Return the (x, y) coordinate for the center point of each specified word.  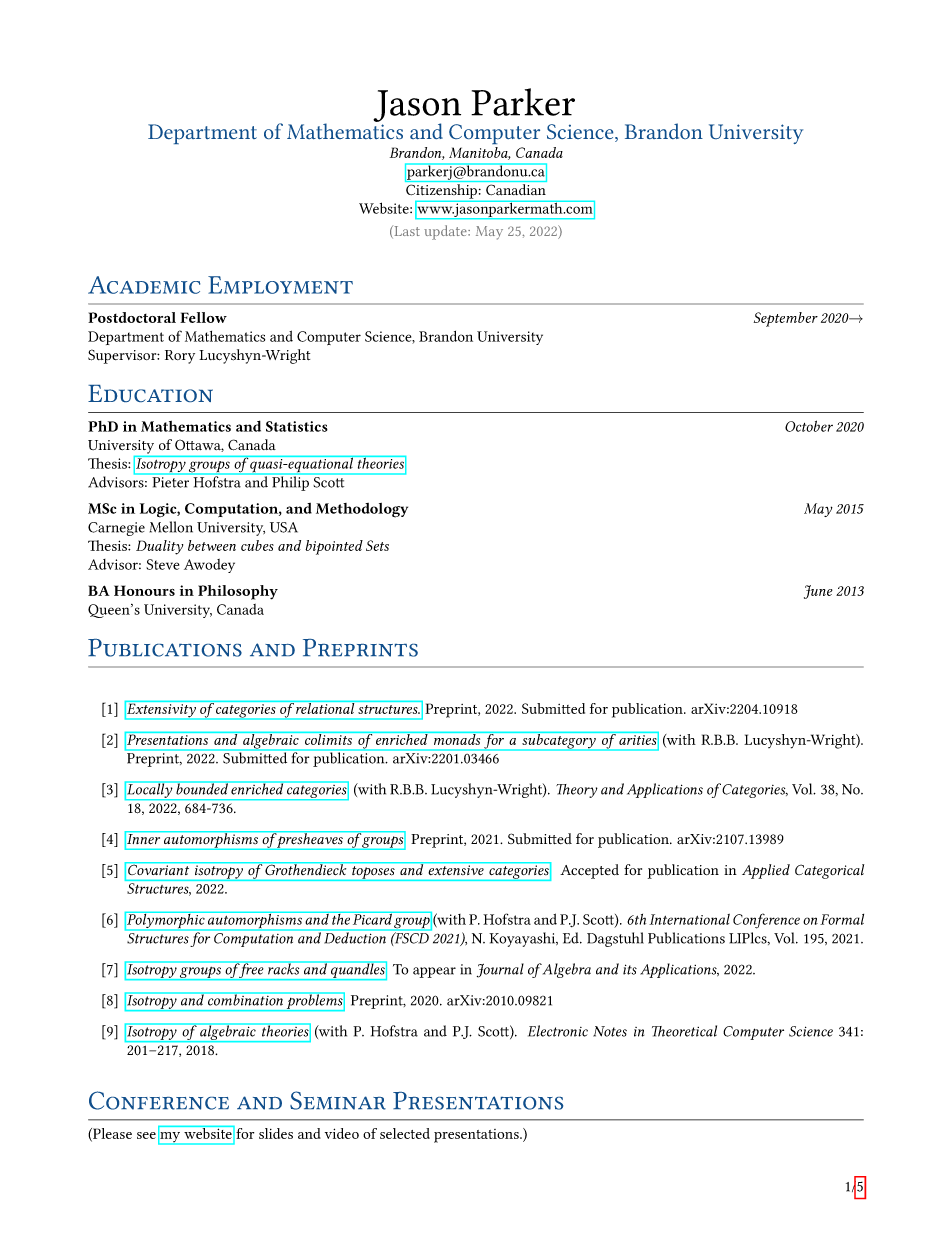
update (446, 232)
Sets (377, 545)
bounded (202, 788)
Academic (144, 285)
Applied (766, 871)
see (146, 1135)
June (818, 592)
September (786, 319)
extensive (456, 870)
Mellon (171, 527)
